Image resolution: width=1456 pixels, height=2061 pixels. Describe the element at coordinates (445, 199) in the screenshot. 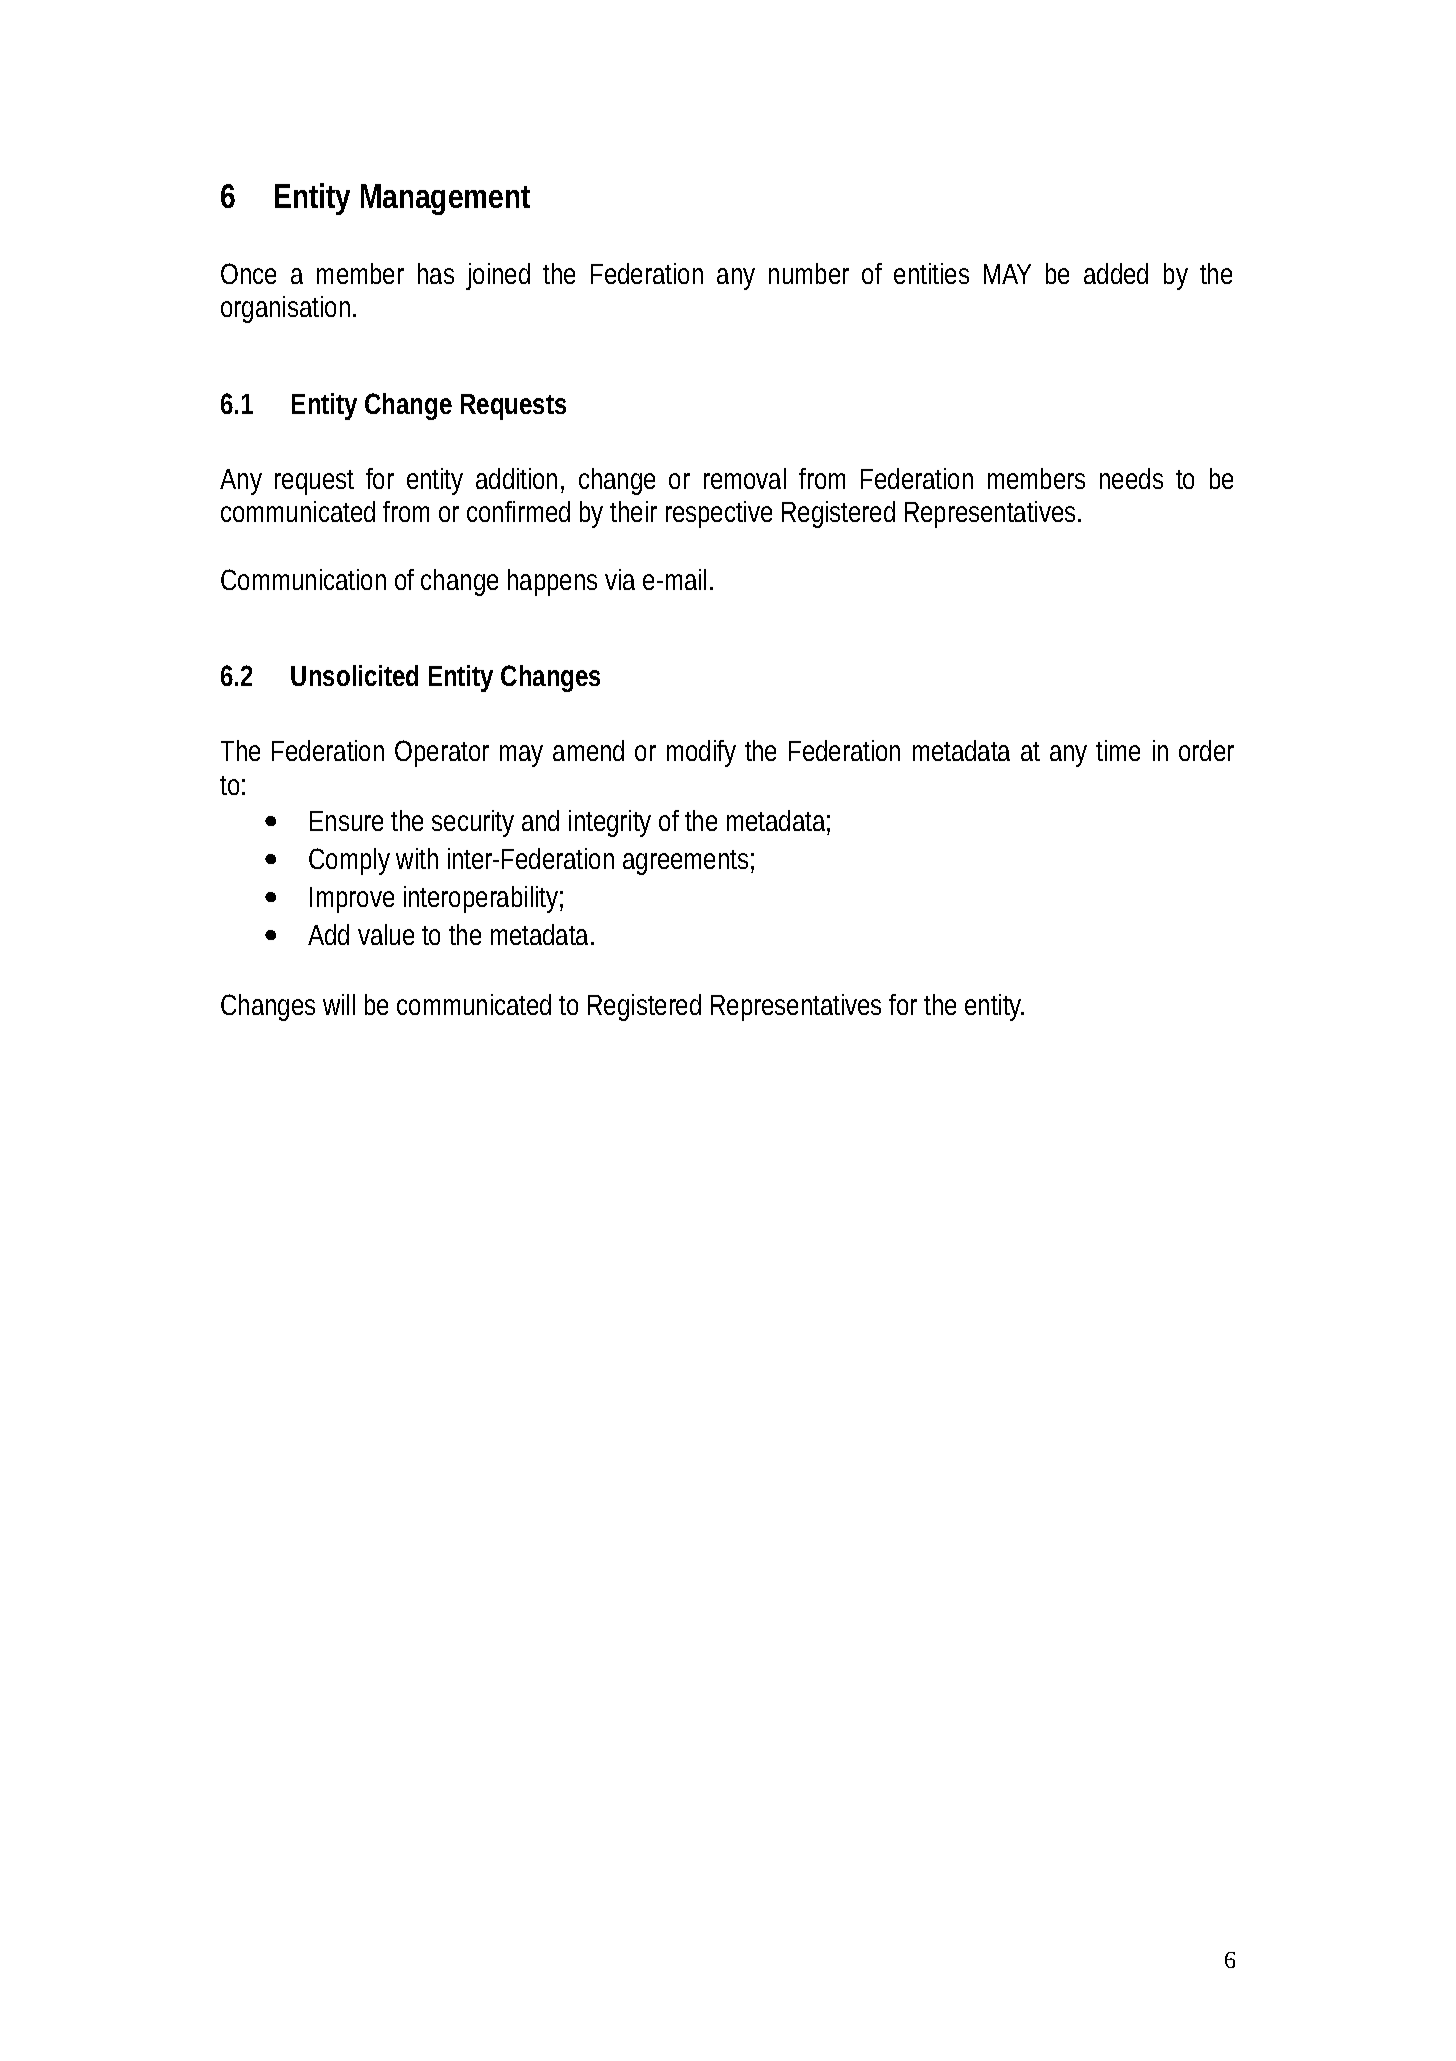

I see `Management` at that location.
